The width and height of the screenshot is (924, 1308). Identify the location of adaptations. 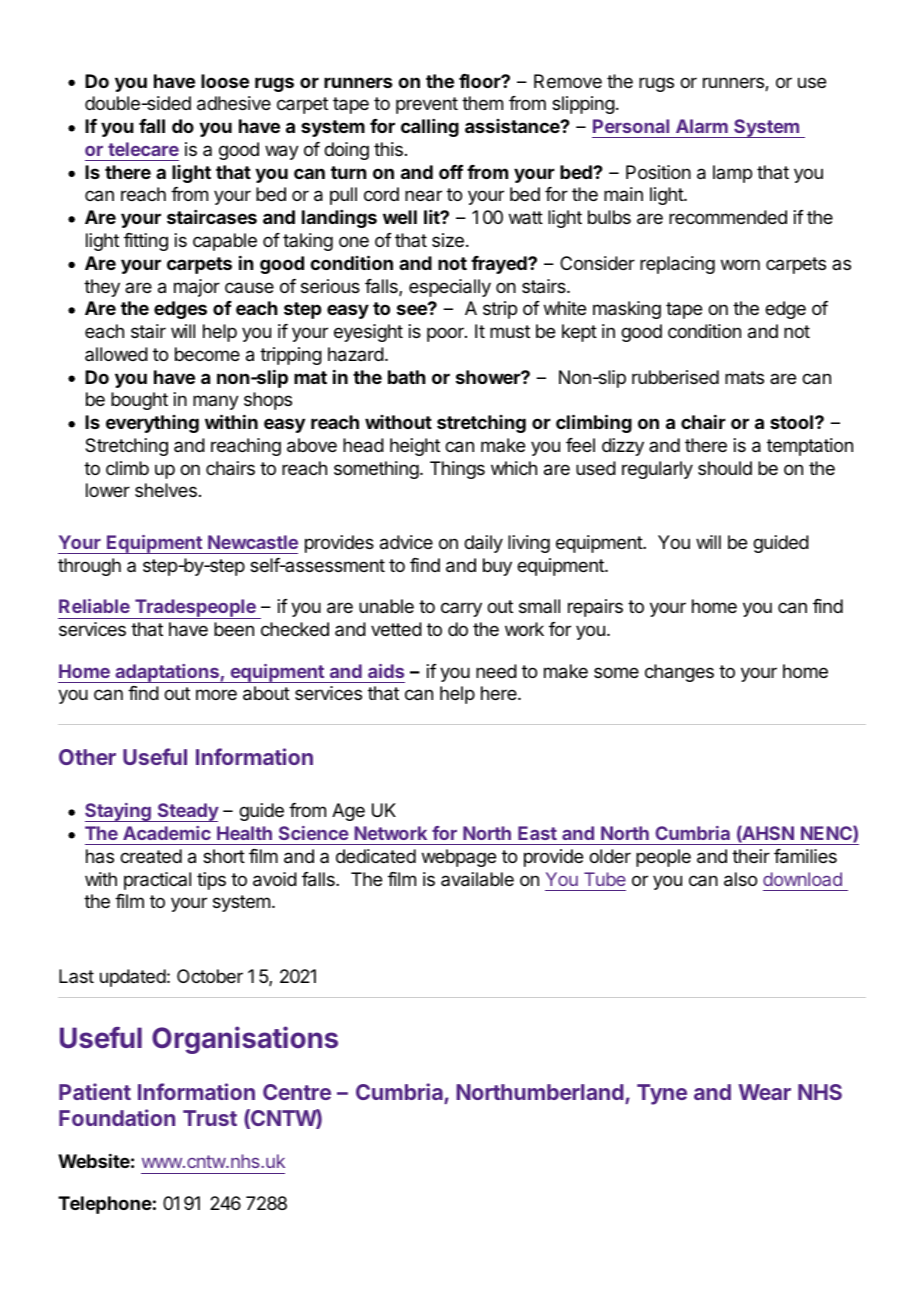
(167, 673).
